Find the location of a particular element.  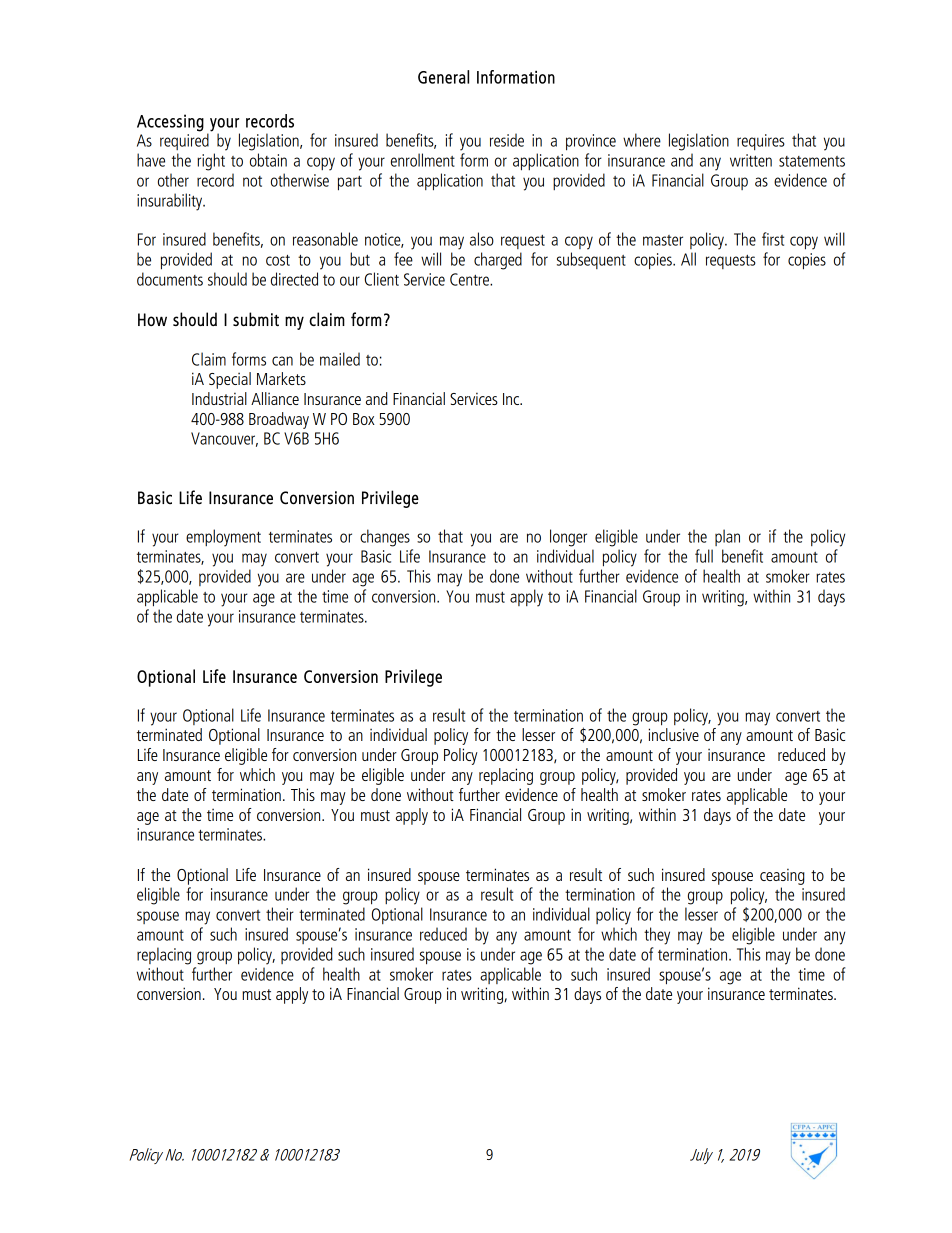

inclusive is located at coordinates (673, 734).
